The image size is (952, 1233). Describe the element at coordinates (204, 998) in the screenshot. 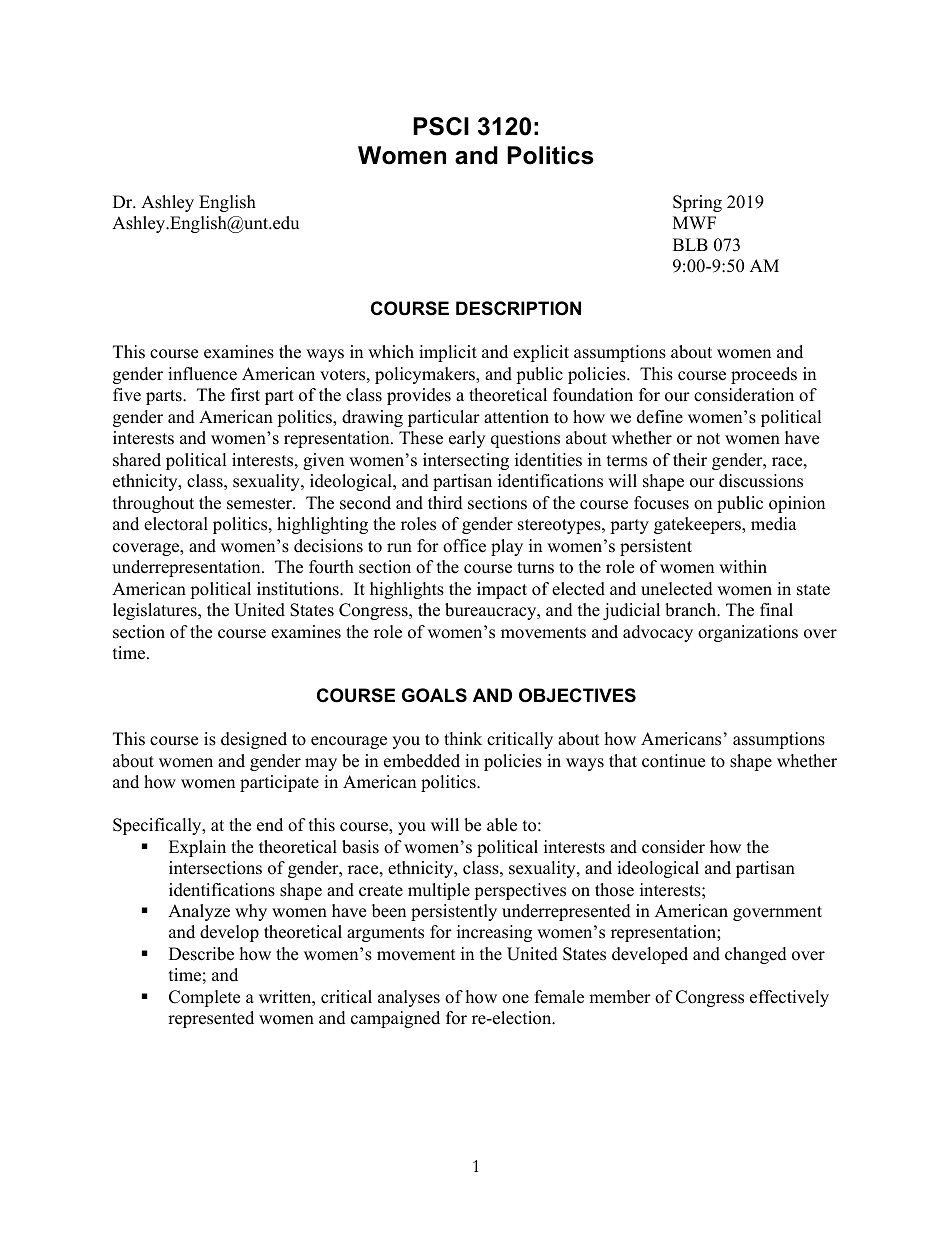

I see `Complete` at that location.
